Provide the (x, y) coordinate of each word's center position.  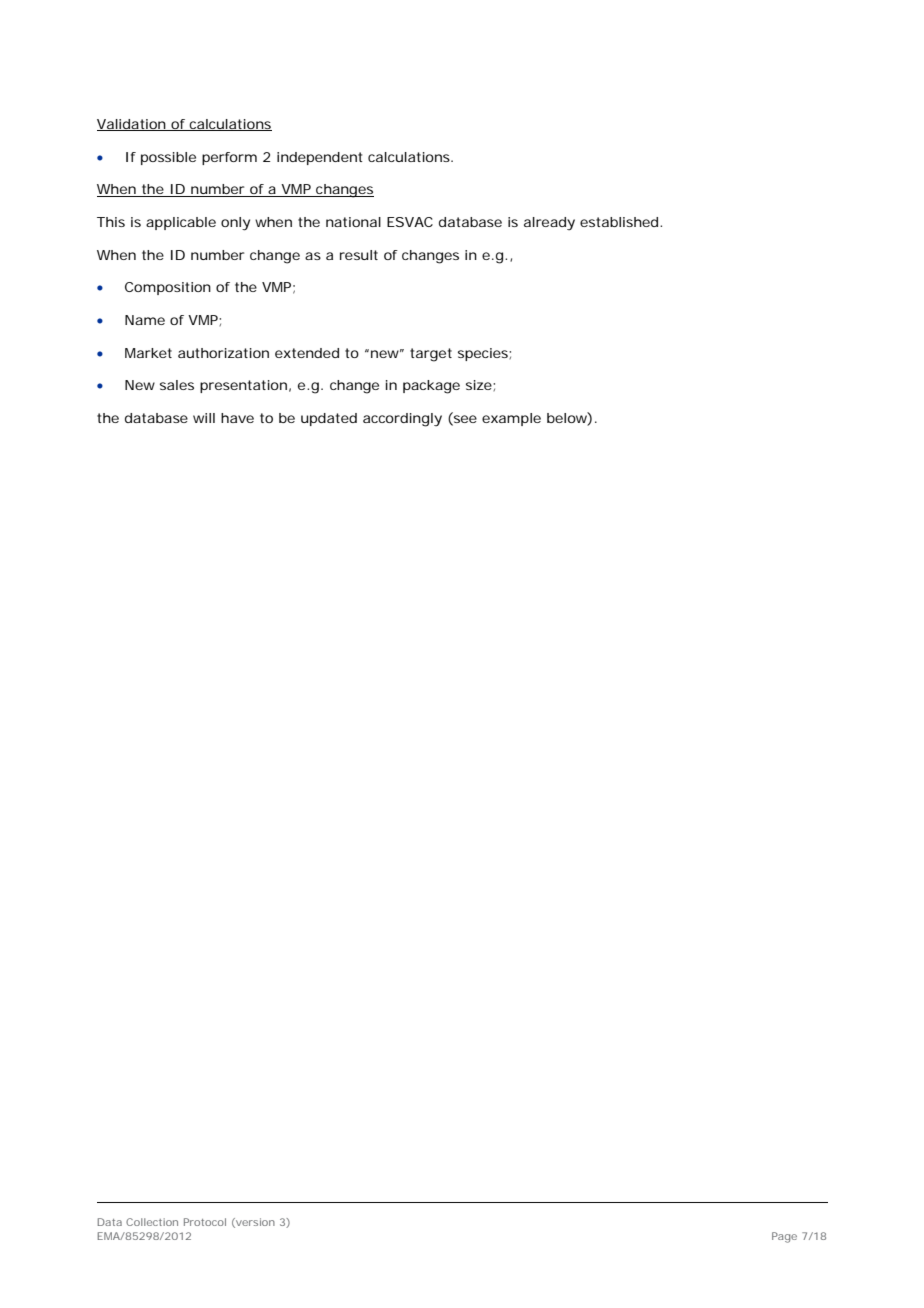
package (431, 387)
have (237, 418)
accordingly (402, 420)
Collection (152, 1222)
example (511, 419)
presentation (243, 386)
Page (784, 1237)
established (620, 222)
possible (168, 158)
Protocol (205, 1222)
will (204, 418)
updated (329, 419)
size (480, 385)
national (353, 222)
